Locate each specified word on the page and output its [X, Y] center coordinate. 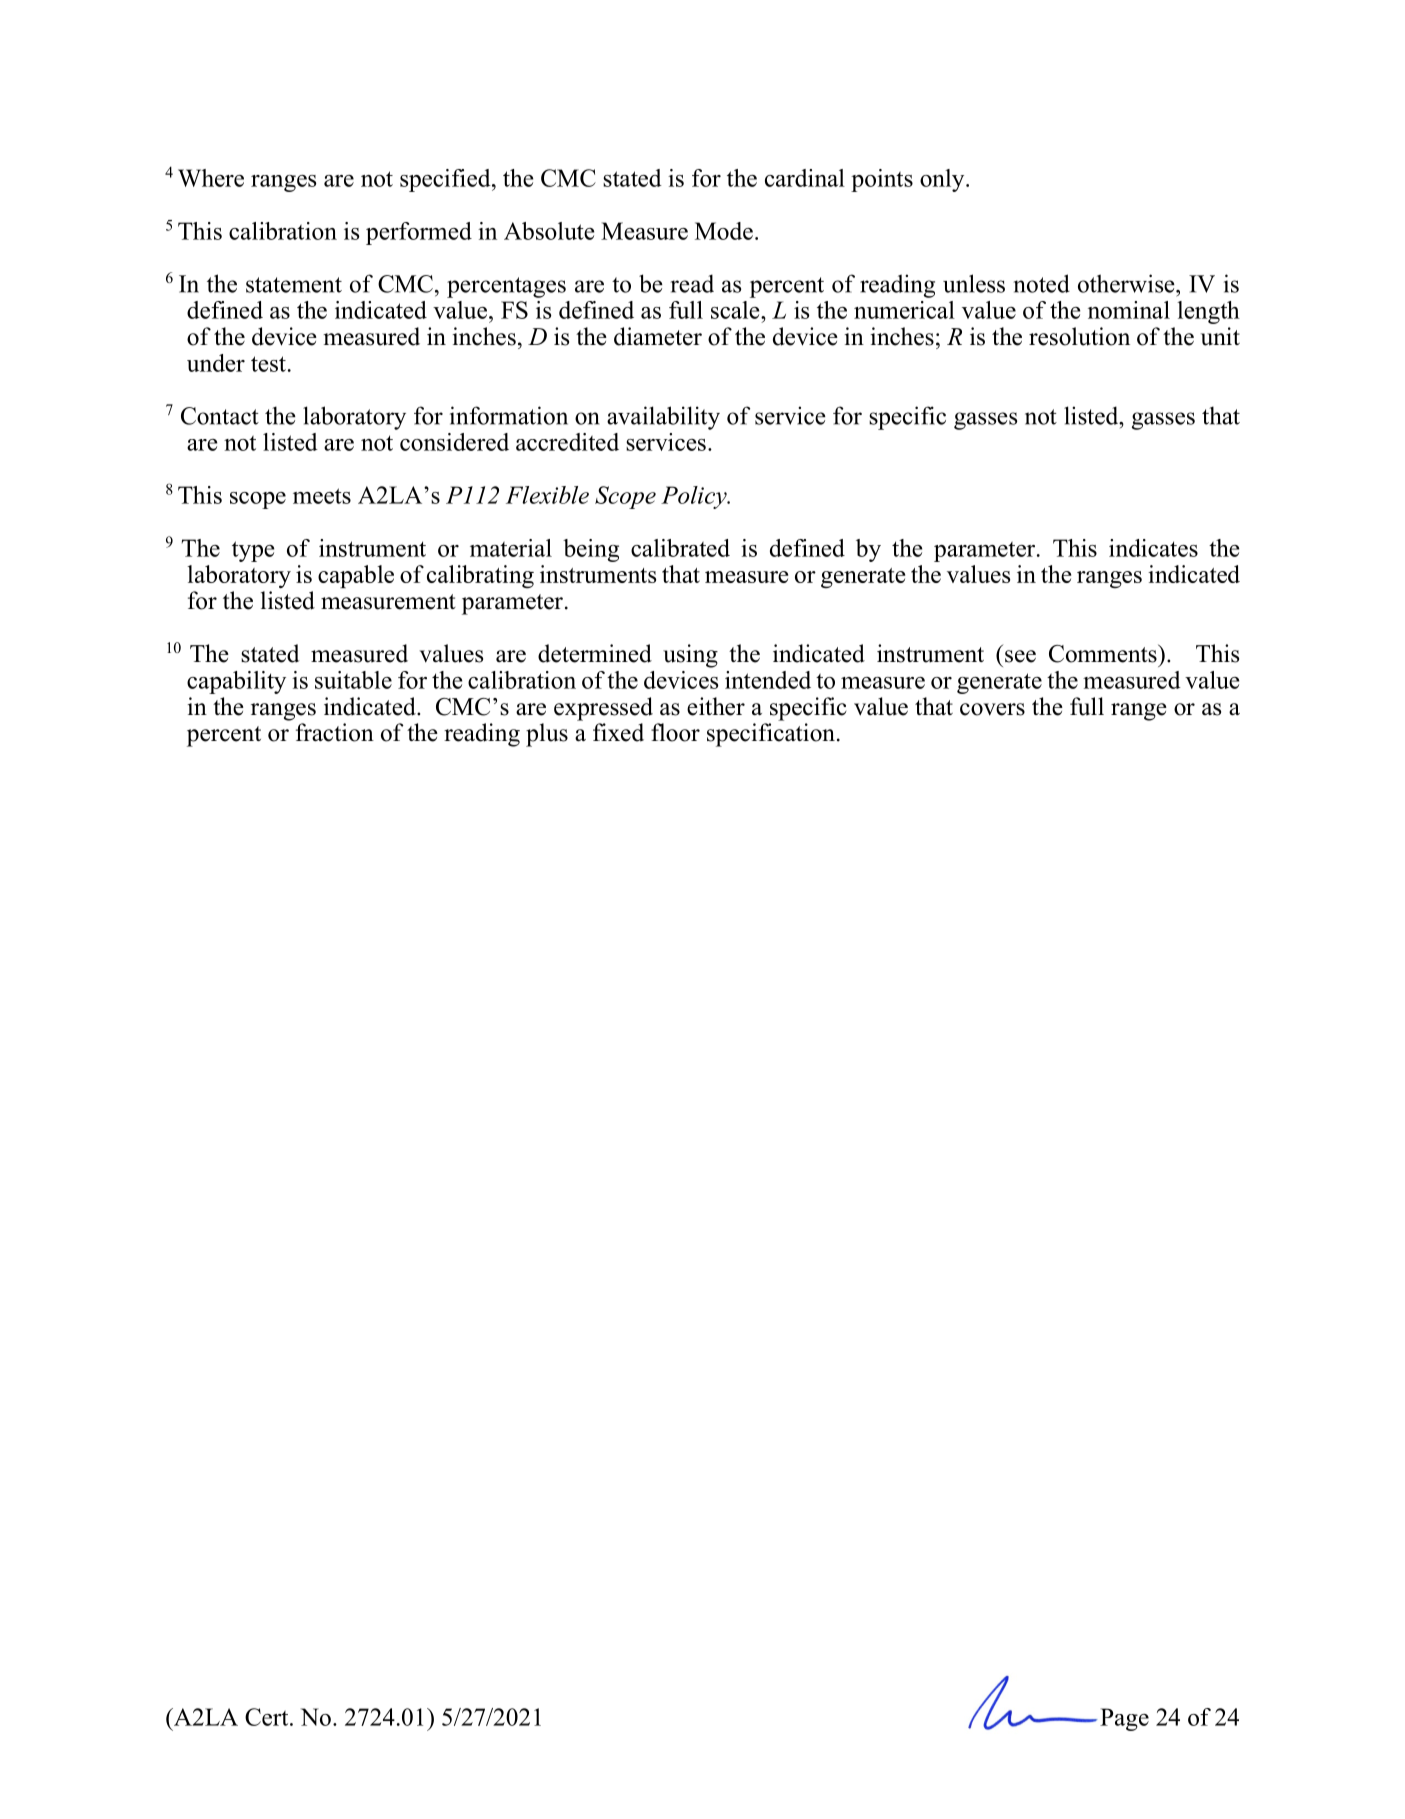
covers [992, 709]
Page [1124, 1719]
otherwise [1127, 283]
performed [419, 233]
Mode [724, 231]
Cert [268, 1717]
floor [675, 732]
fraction [335, 732]
